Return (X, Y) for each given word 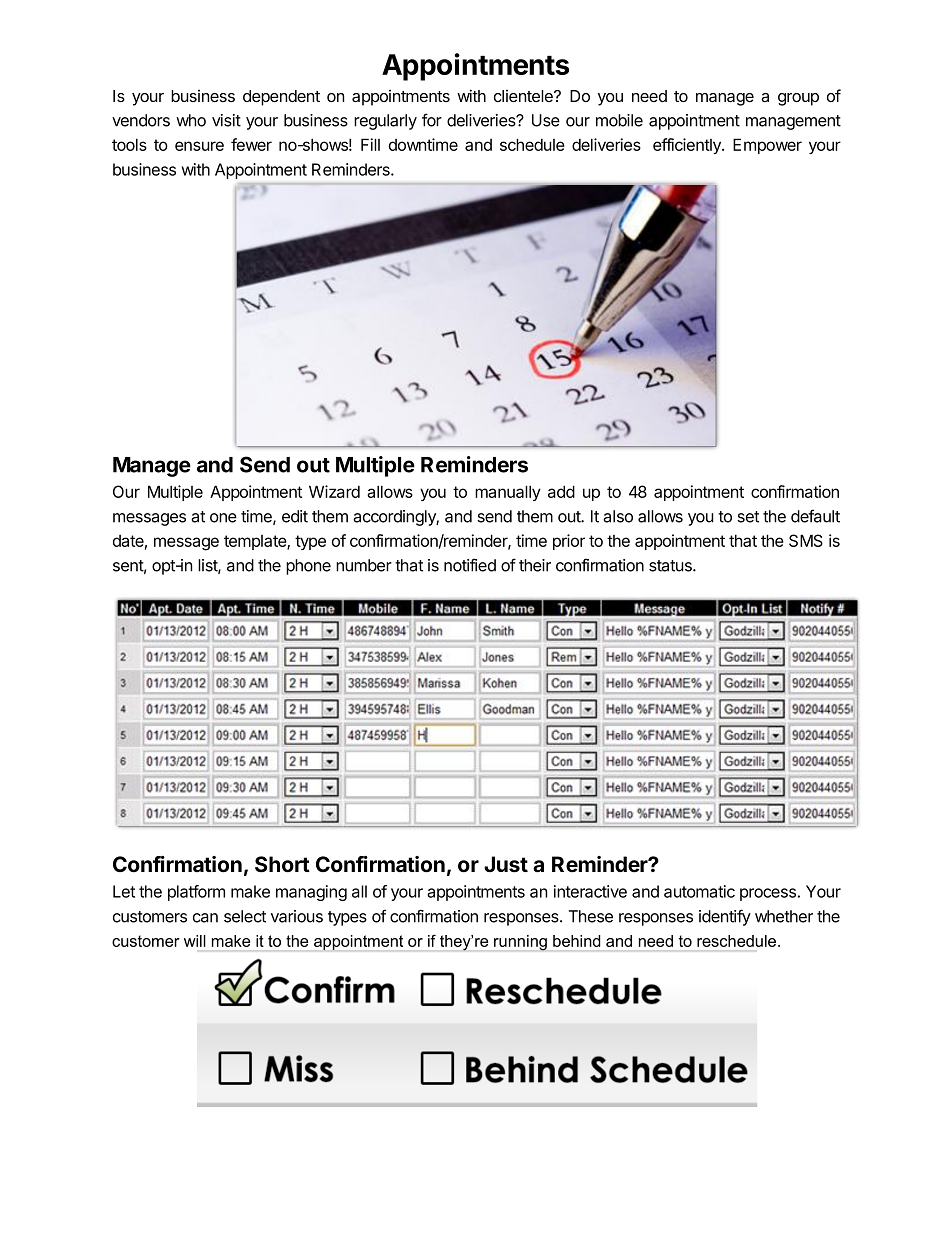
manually (508, 493)
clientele (524, 96)
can (205, 918)
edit (295, 516)
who (191, 120)
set (748, 517)
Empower (767, 146)
